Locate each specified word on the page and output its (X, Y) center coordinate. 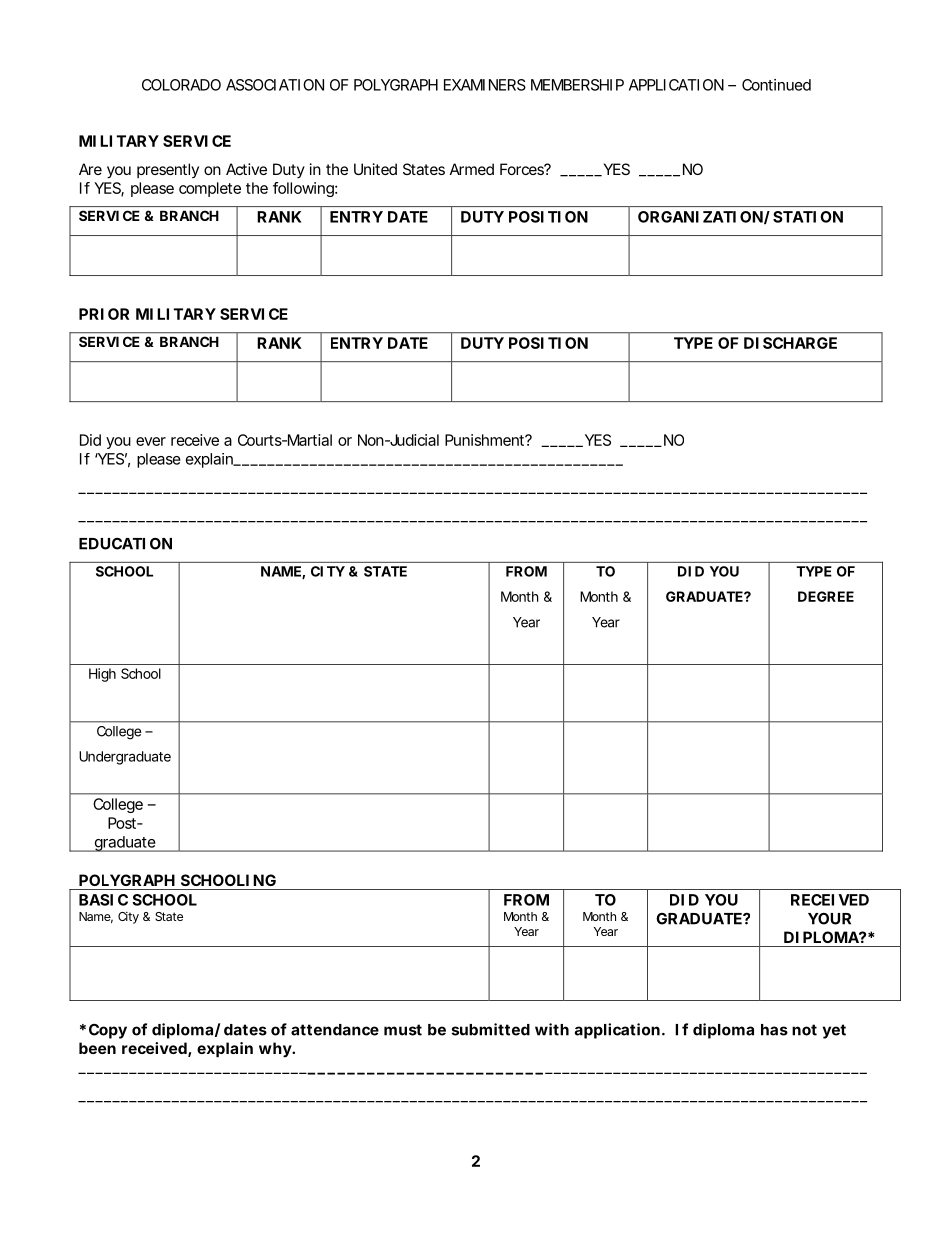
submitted (491, 1029)
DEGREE (826, 596)
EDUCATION (125, 543)
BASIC (103, 900)
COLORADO (181, 85)
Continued (776, 85)
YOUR (829, 919)
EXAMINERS (485, 85)
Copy (108, 1031)
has (774, 1030)
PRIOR (104, 314)
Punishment (486, 440)
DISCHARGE (790, 343)
